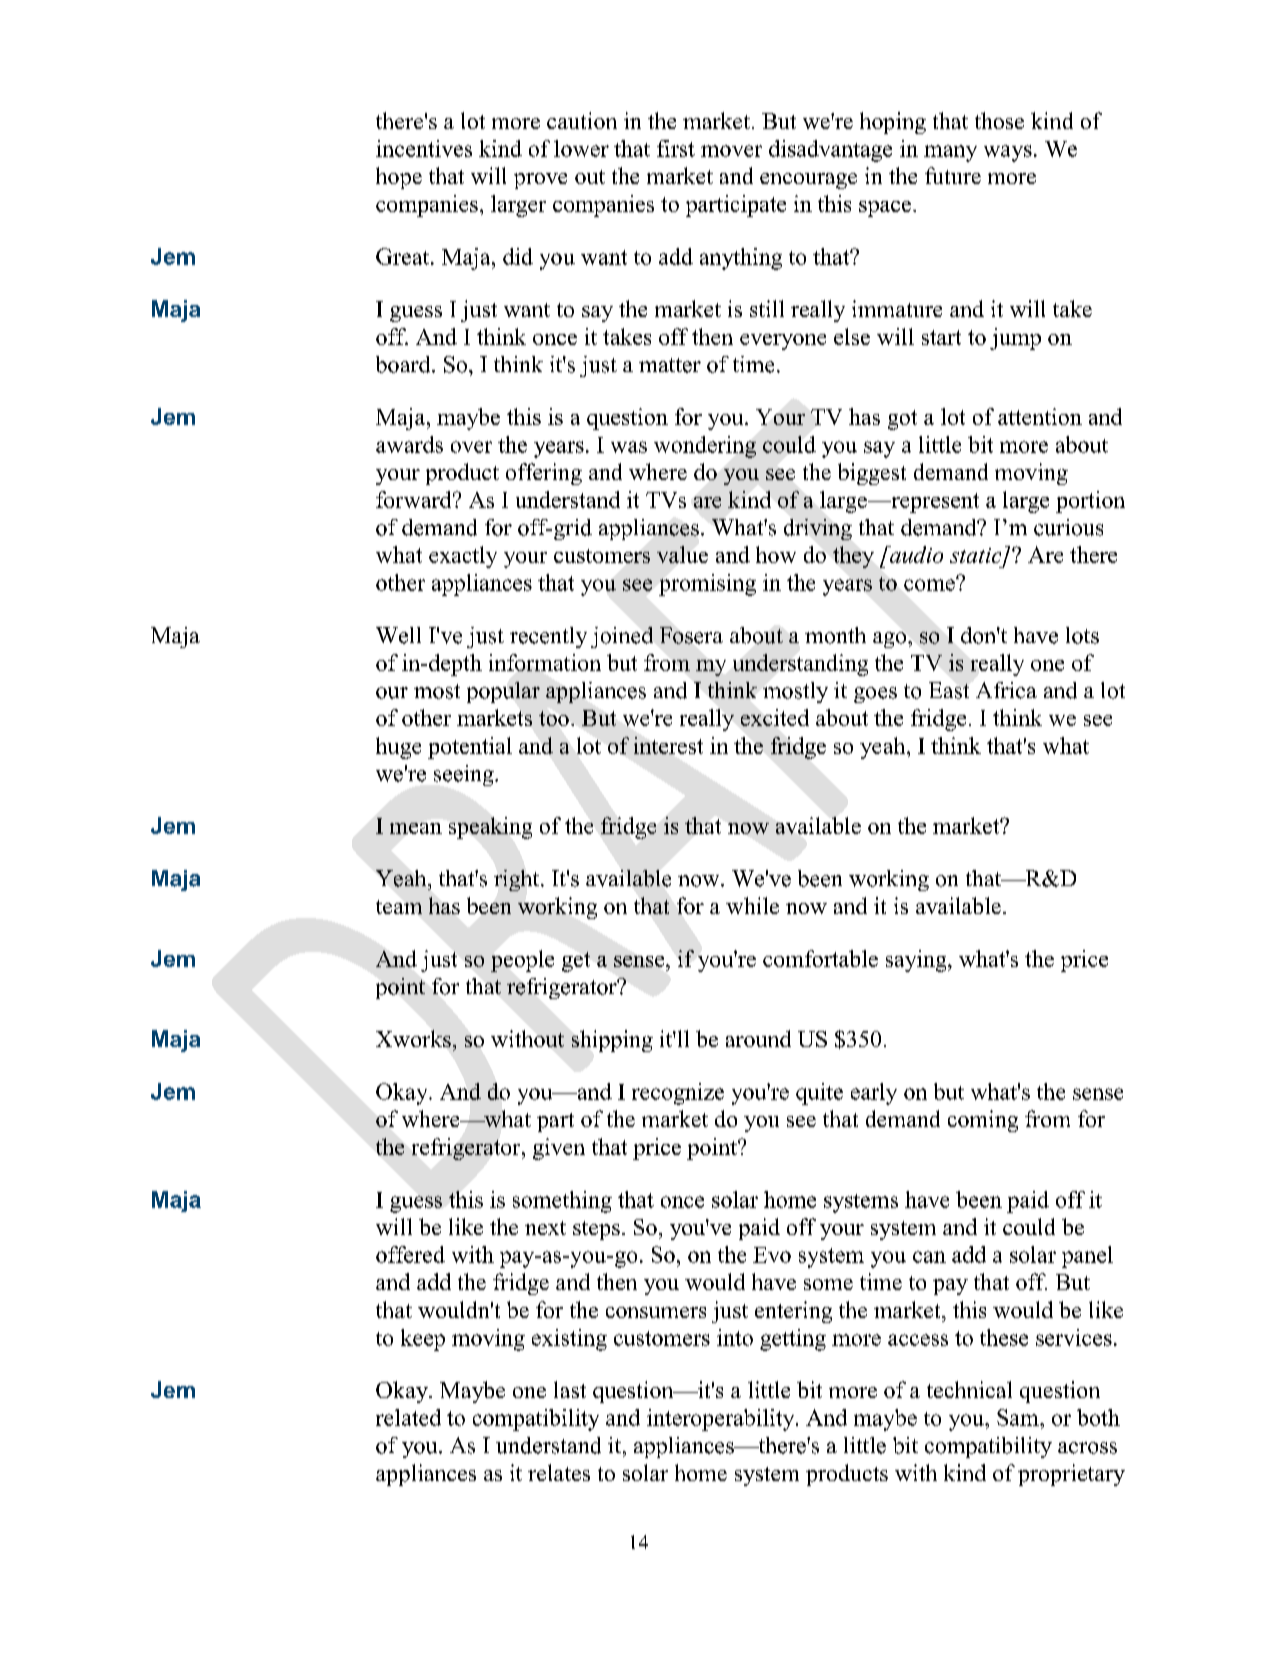 The image size is (1277, 1653). Describe the element at coordinates (1008, 153) in the screenshot. I see `ways` at that location.
